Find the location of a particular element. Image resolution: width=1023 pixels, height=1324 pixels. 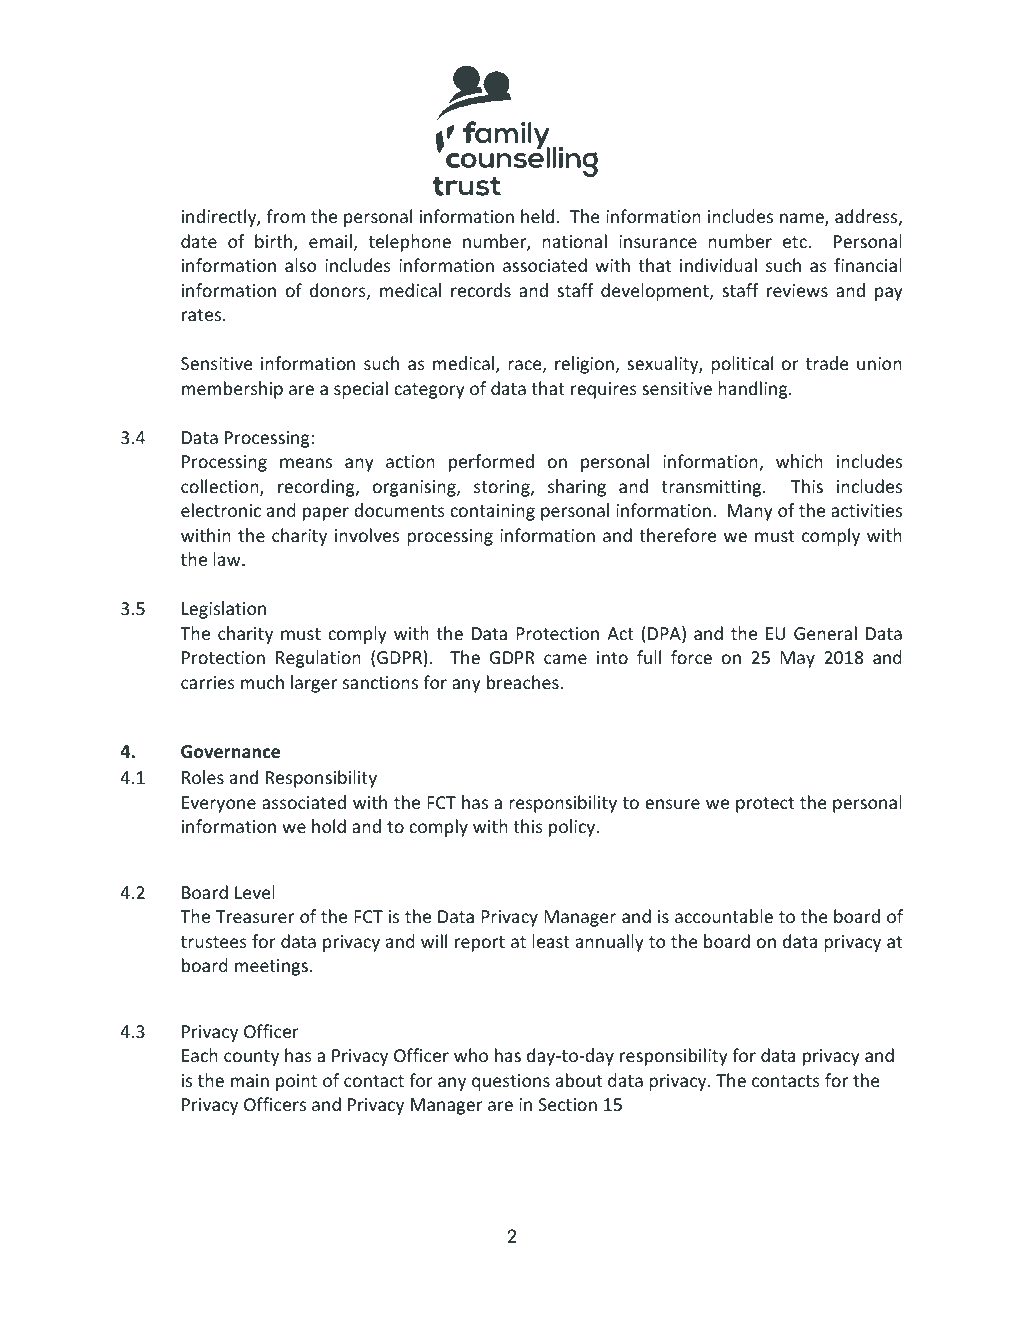

May is located at coordinates (797, 659).
